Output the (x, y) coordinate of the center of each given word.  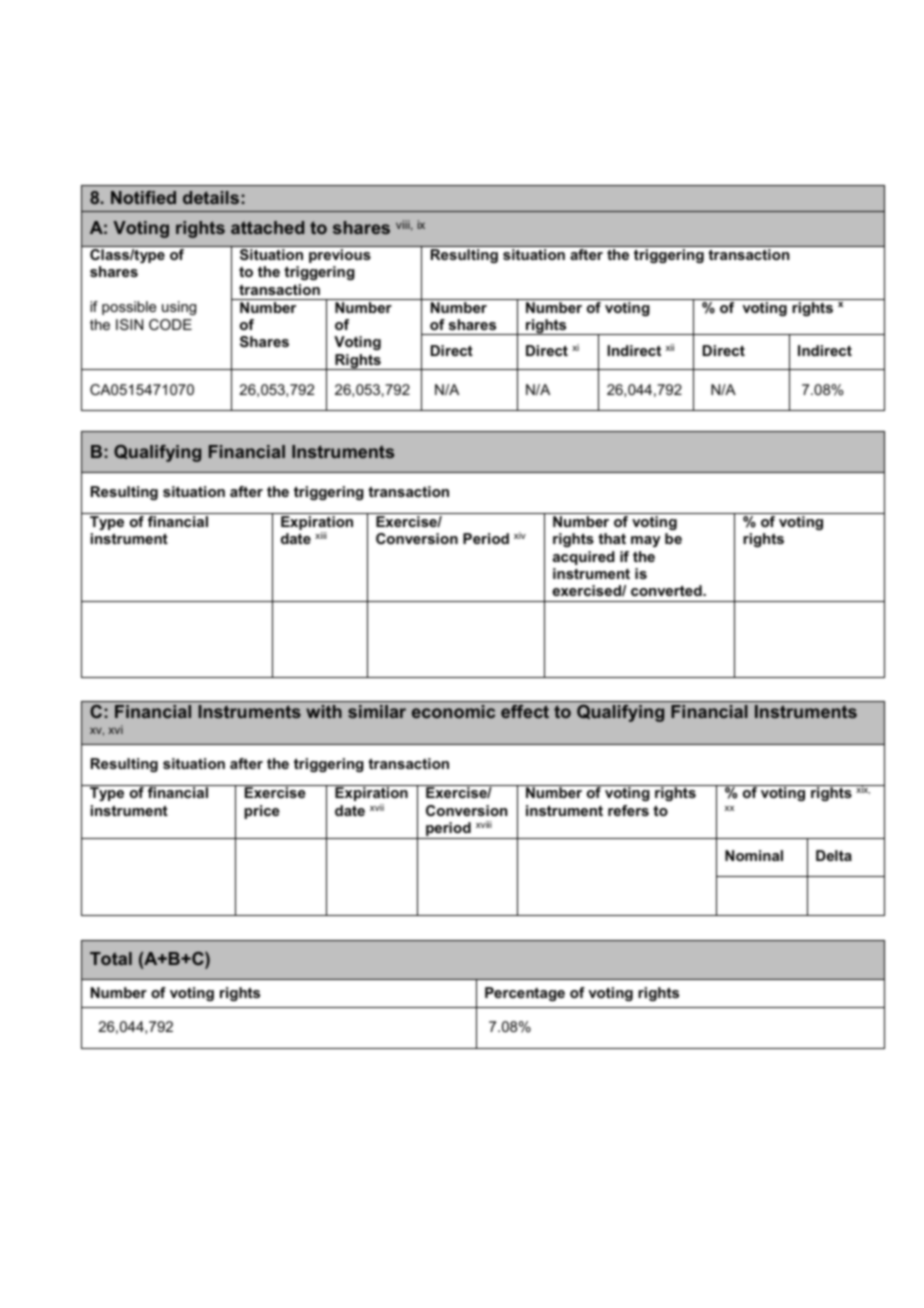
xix (862, 789)
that (612, 538)
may (645, 541)
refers (628, 810)
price (262, 812)
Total (111, 958)
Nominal (754, 855)
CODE (170, 324)
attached (267, 227)
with (324, 711)
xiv (520, 535)
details (211, 197)
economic (453, 711)
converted (667, 590)
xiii (321, 535)
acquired (584, 558)
